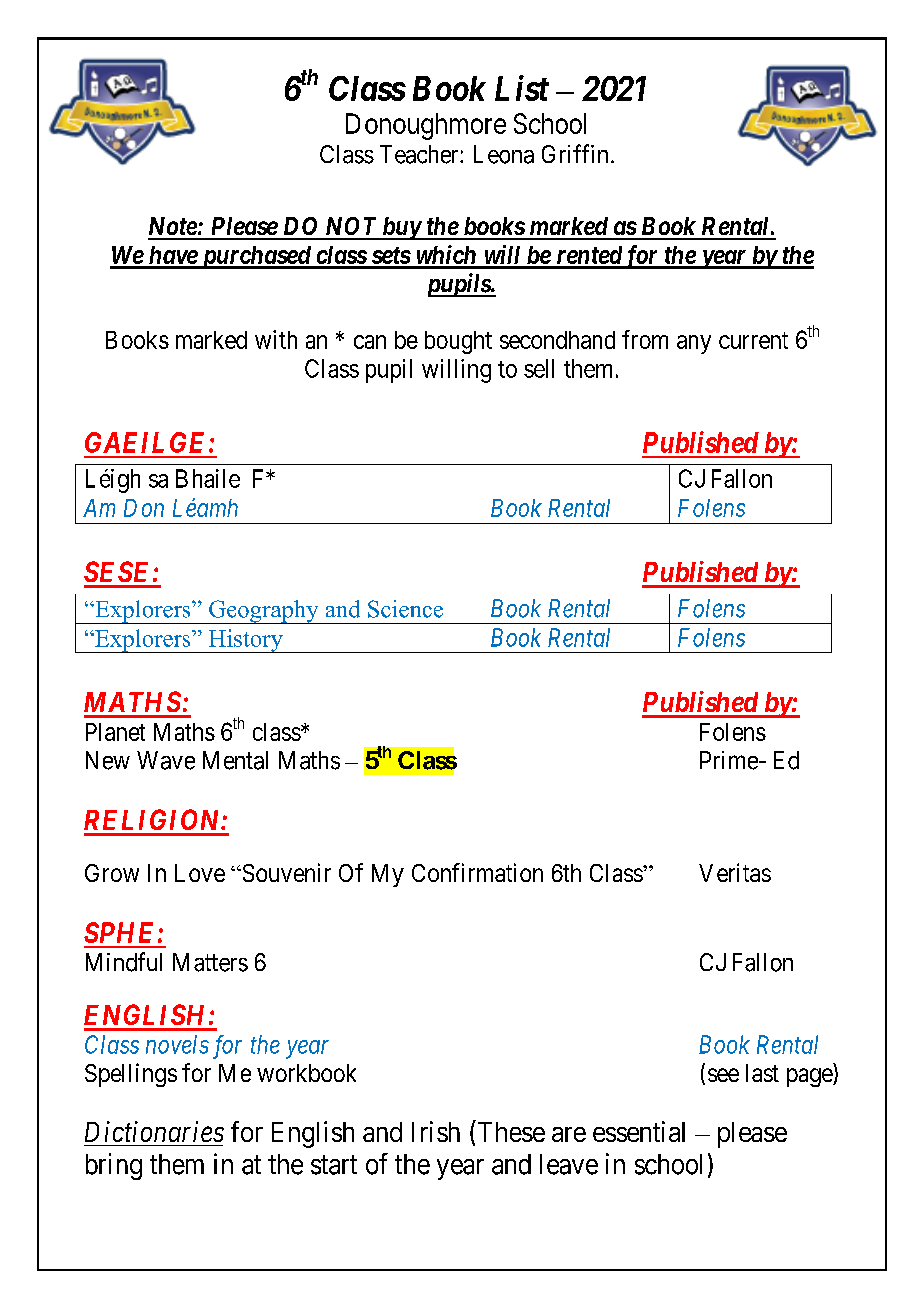  Describe the element at coordinates (255, 257) in the screenshot. I see `purchased` at that location.
